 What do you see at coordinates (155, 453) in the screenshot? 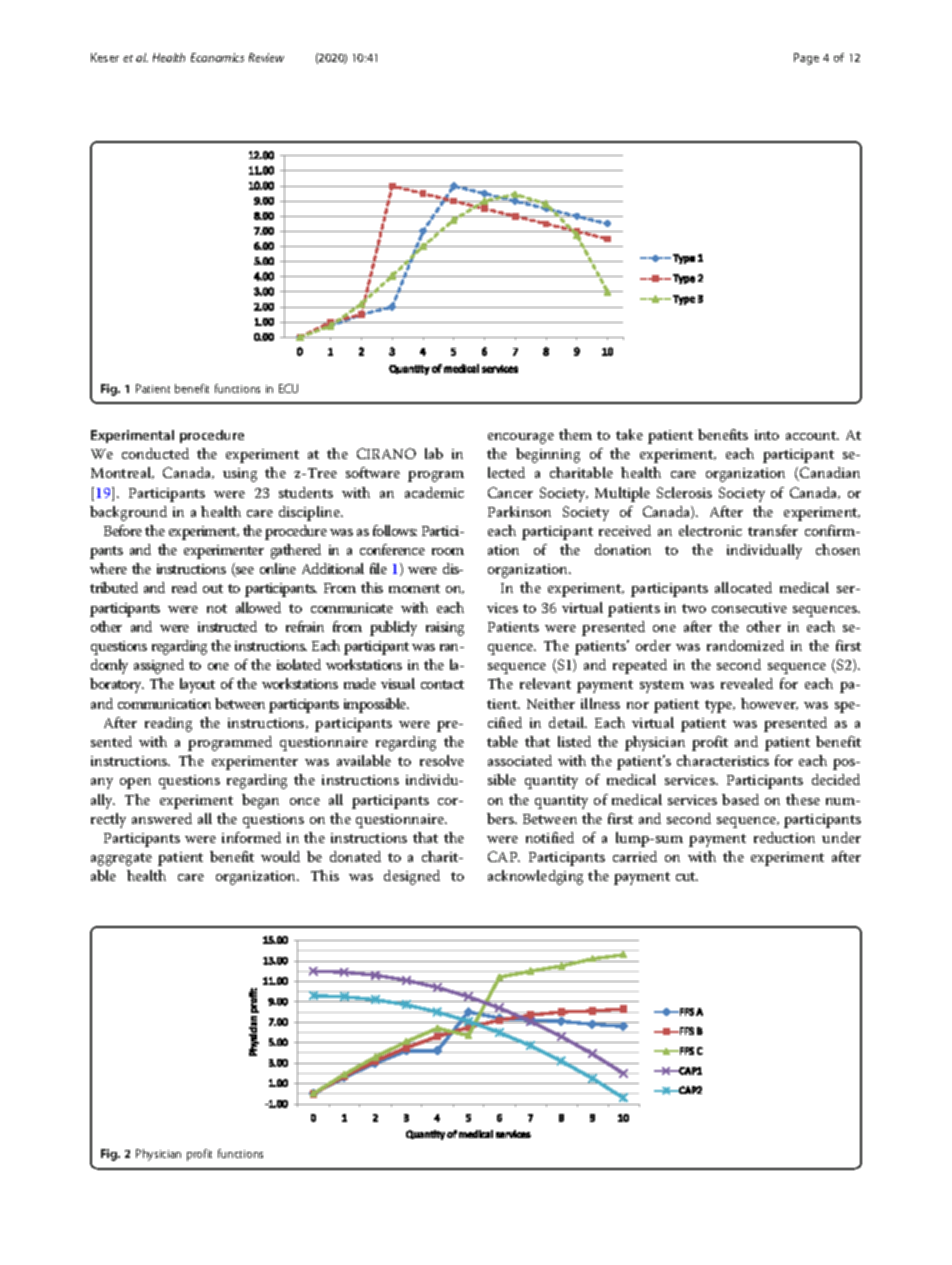
I see `conducted` at bounding box center [155, 453].
